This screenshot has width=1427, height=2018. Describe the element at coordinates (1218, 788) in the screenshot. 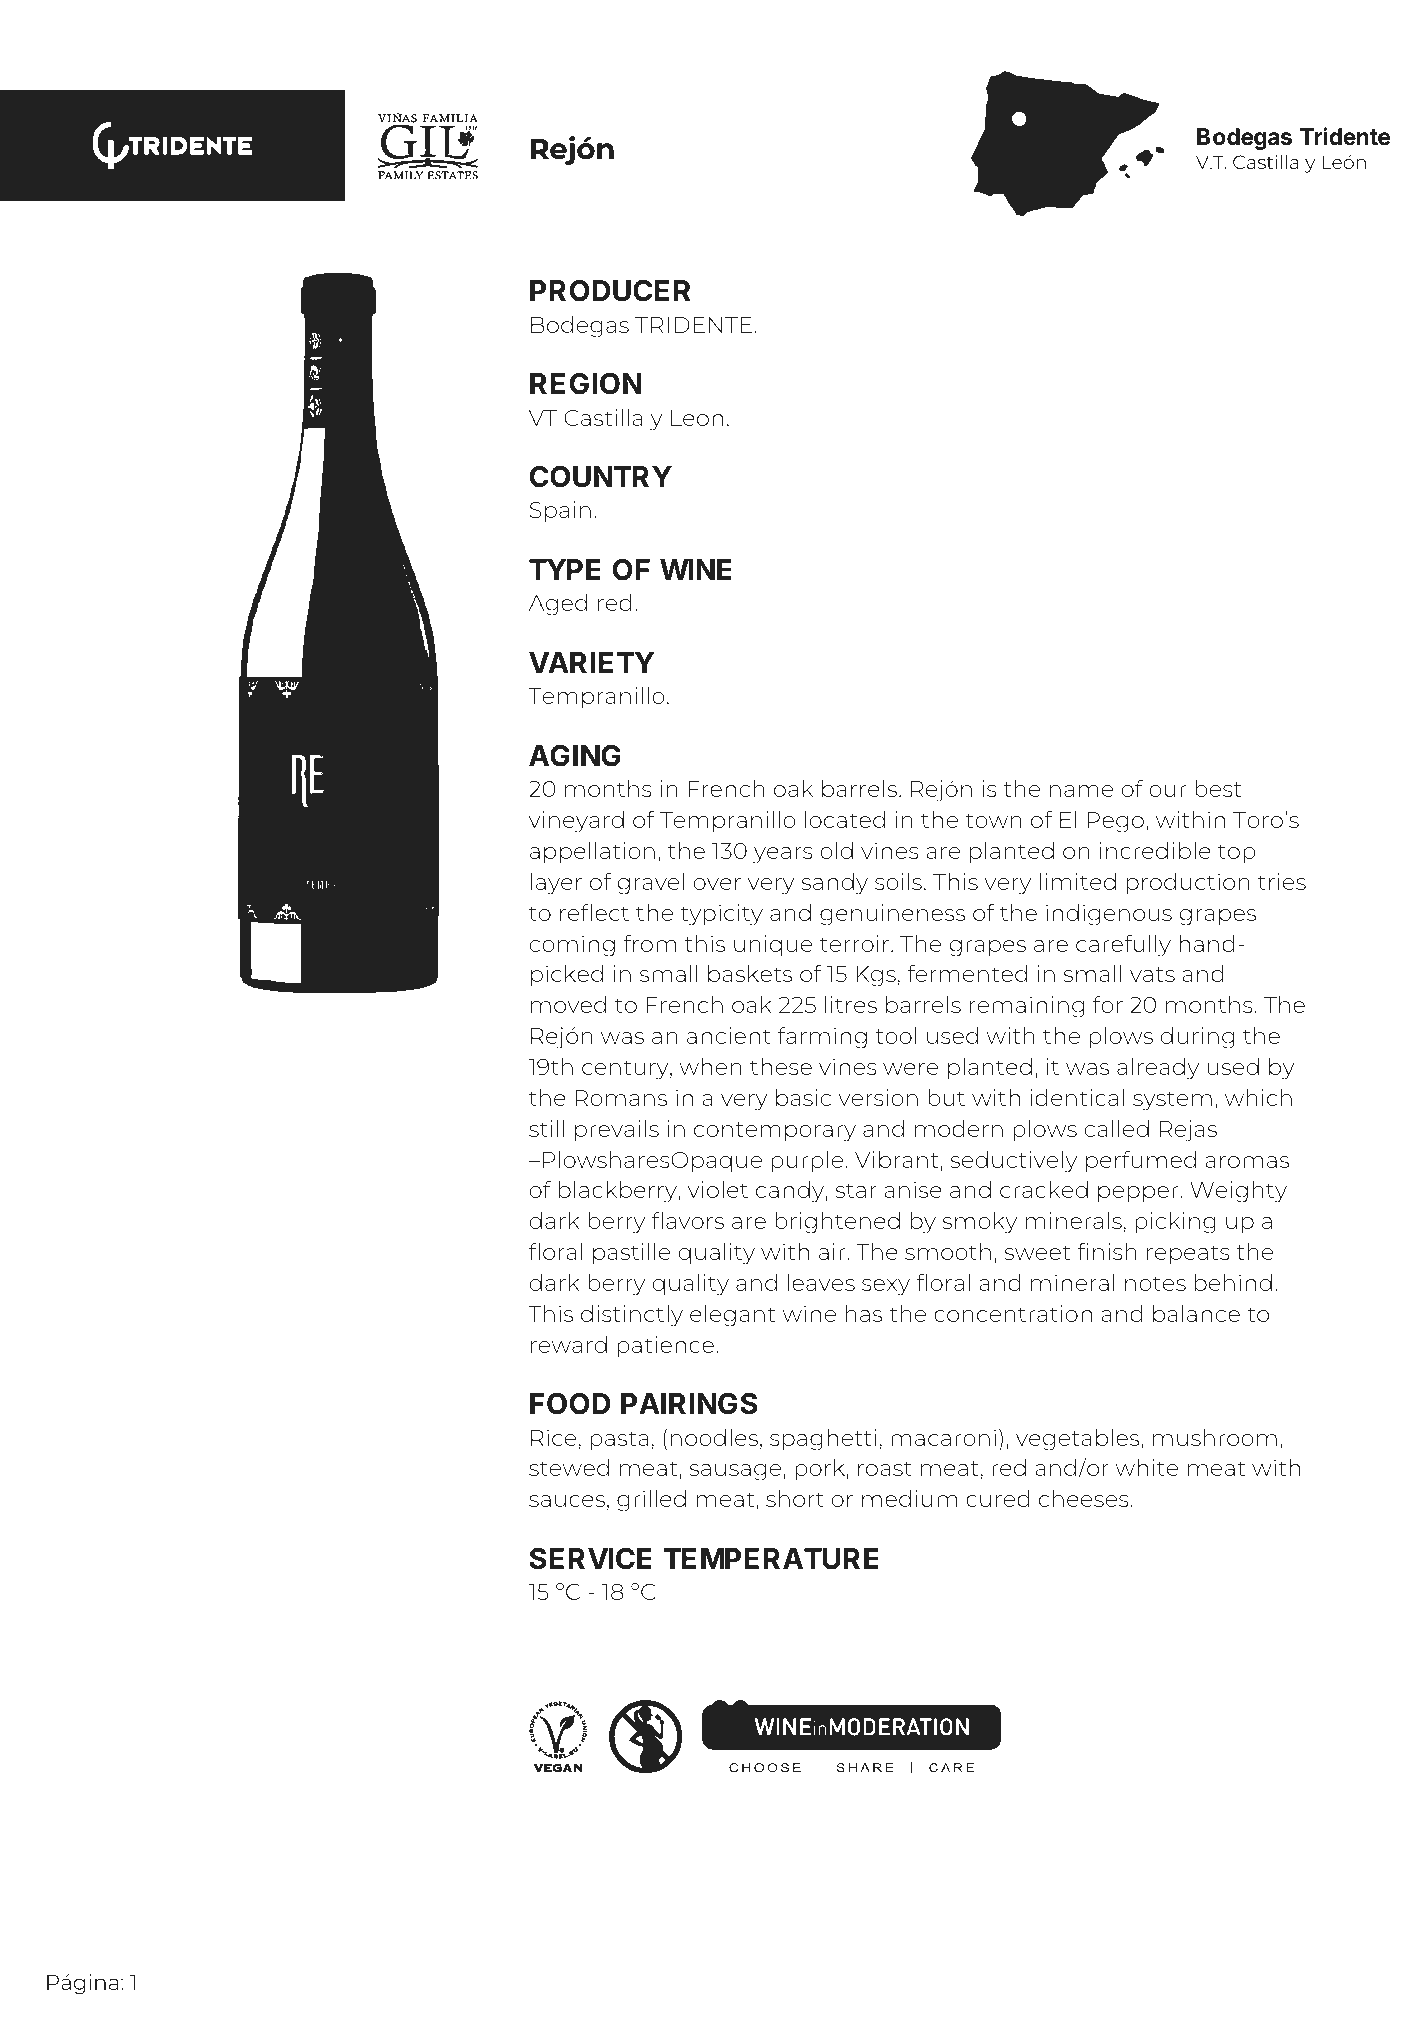

I see `best` at that location.
